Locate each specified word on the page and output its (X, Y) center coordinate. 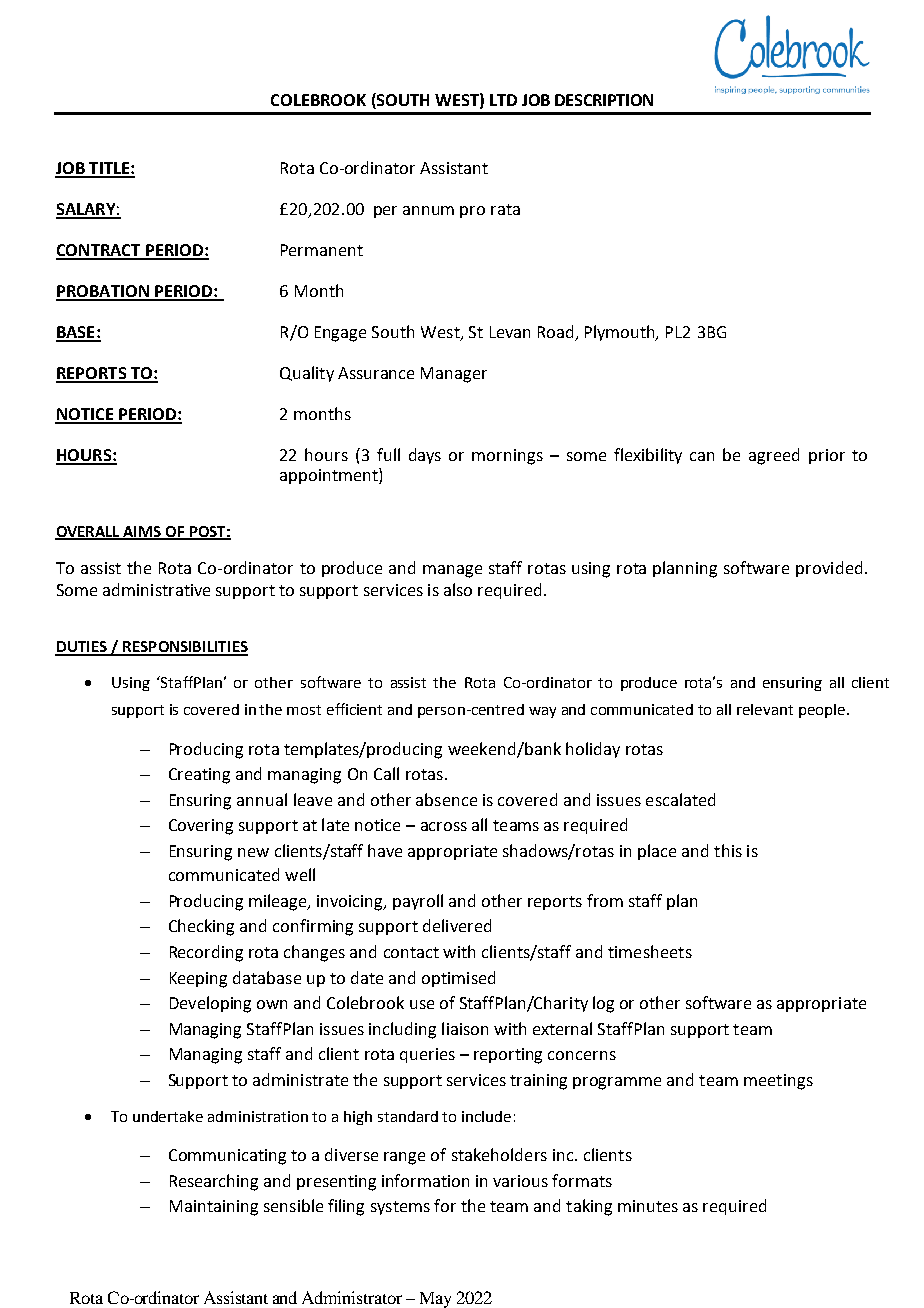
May (435, 1300)
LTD (503, 100)
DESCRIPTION (604, 100)
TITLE (109, 169)
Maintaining (214, 1208)
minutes (648, 1206)
